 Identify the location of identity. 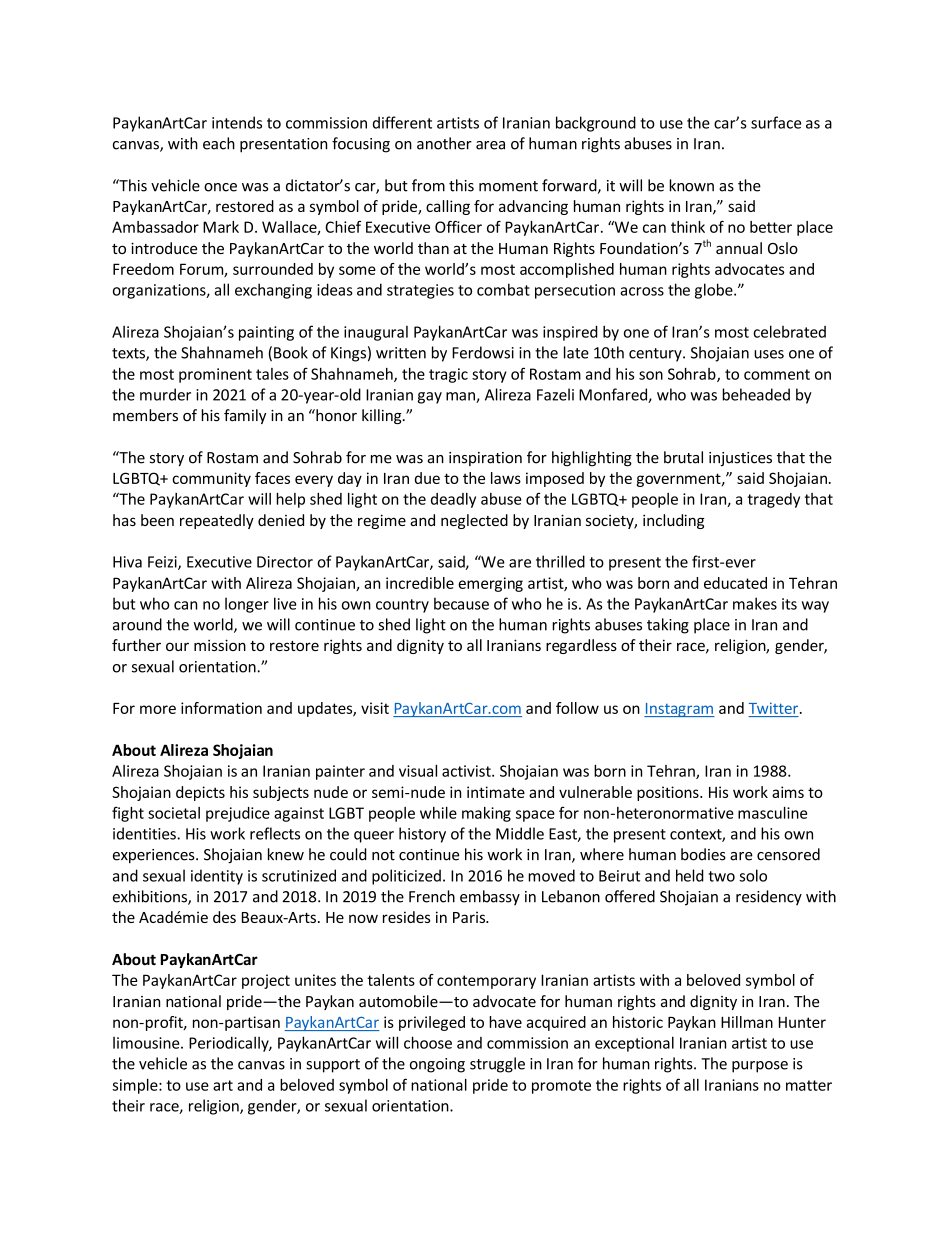
(217, 877).
